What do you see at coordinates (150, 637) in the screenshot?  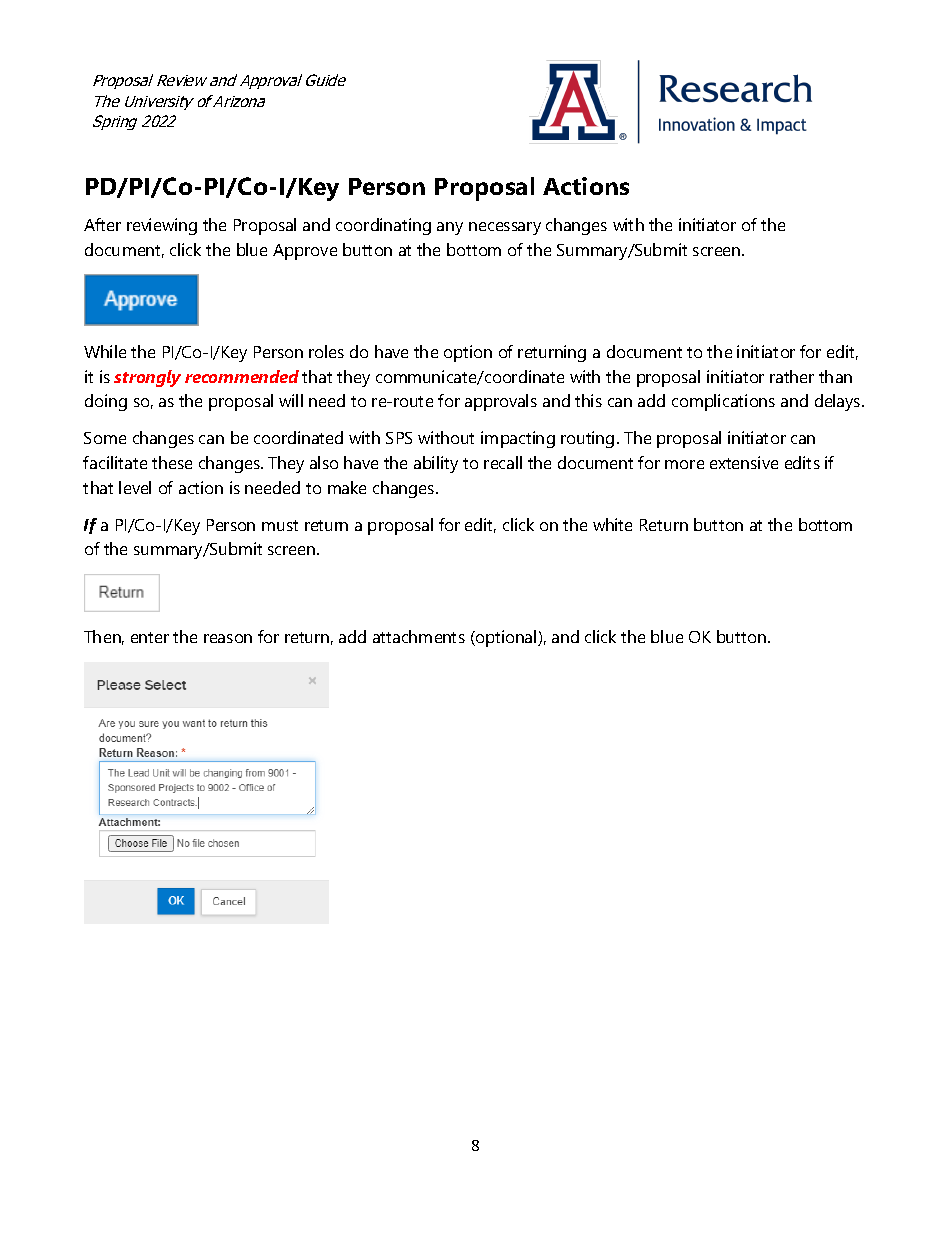 I see `enter` at bounding box center [150, 637].
